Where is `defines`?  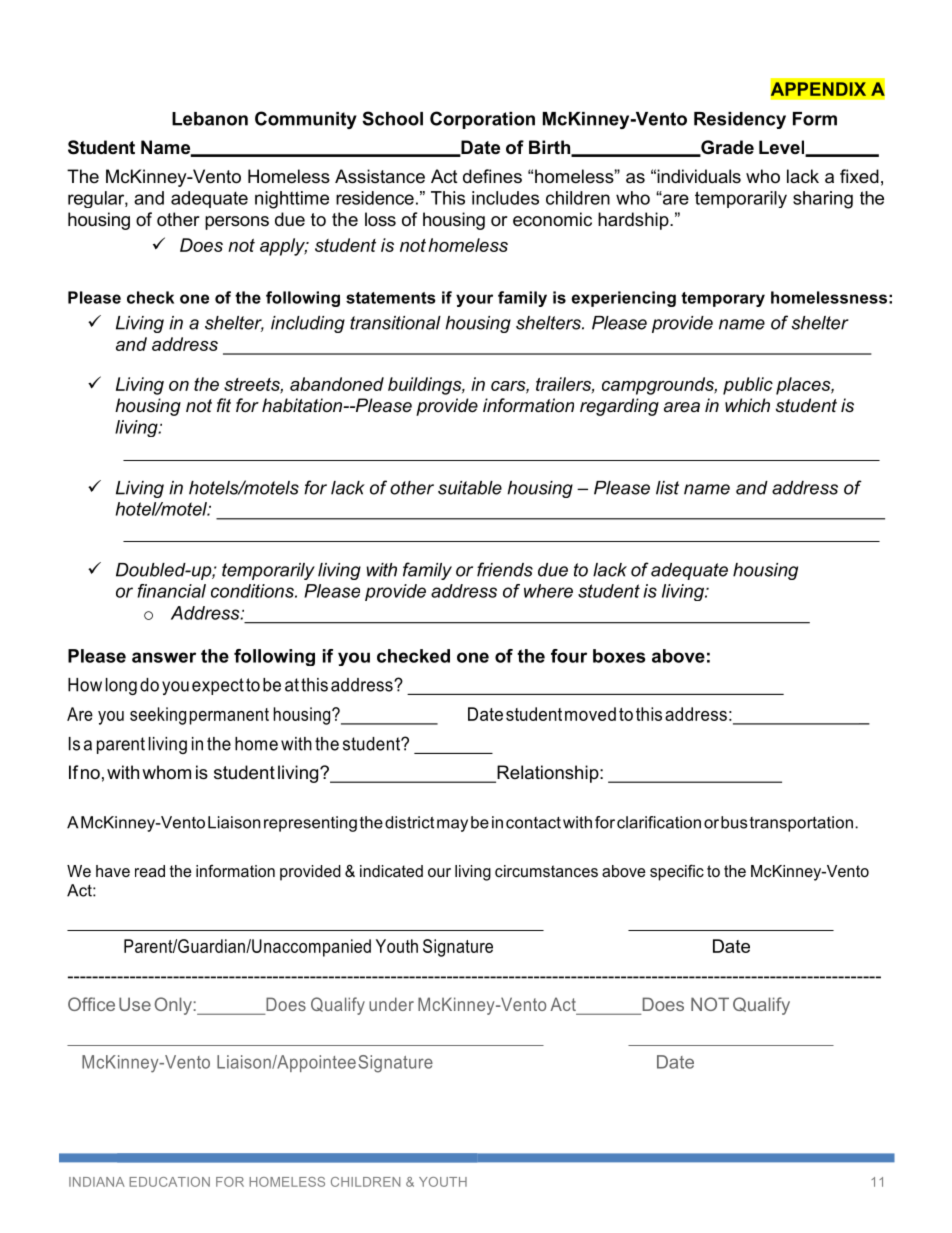 defines is located at coordinates (492, 176).
